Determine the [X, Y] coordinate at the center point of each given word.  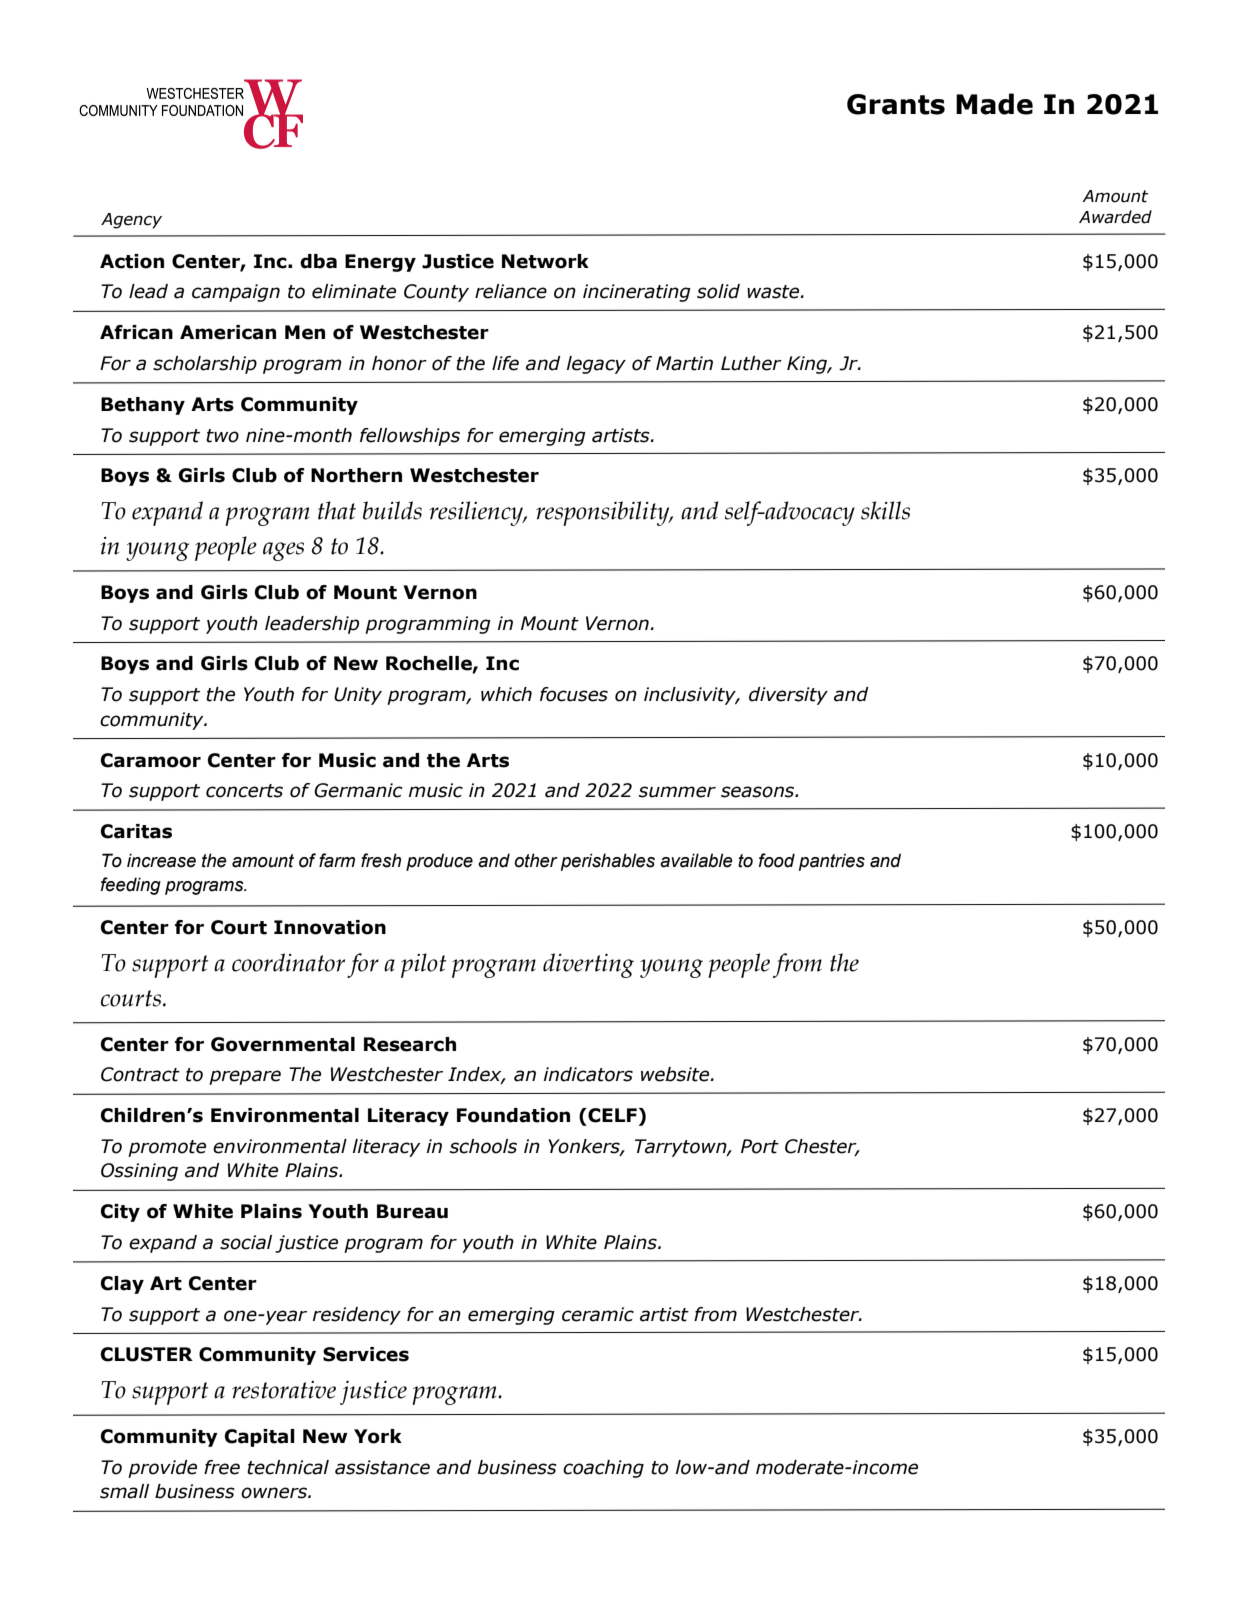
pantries [832, 862]
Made [994, 104]
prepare [245, 1077]
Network [545, 261]
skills [885, 510]
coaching [603, 1469]
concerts [244, 791]
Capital [260, 1438]
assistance [382, 1467]
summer [677, 792]
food [777, 860]
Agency [131, 221]
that [337, 510]
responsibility [604, 513]
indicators [588, 1074]
